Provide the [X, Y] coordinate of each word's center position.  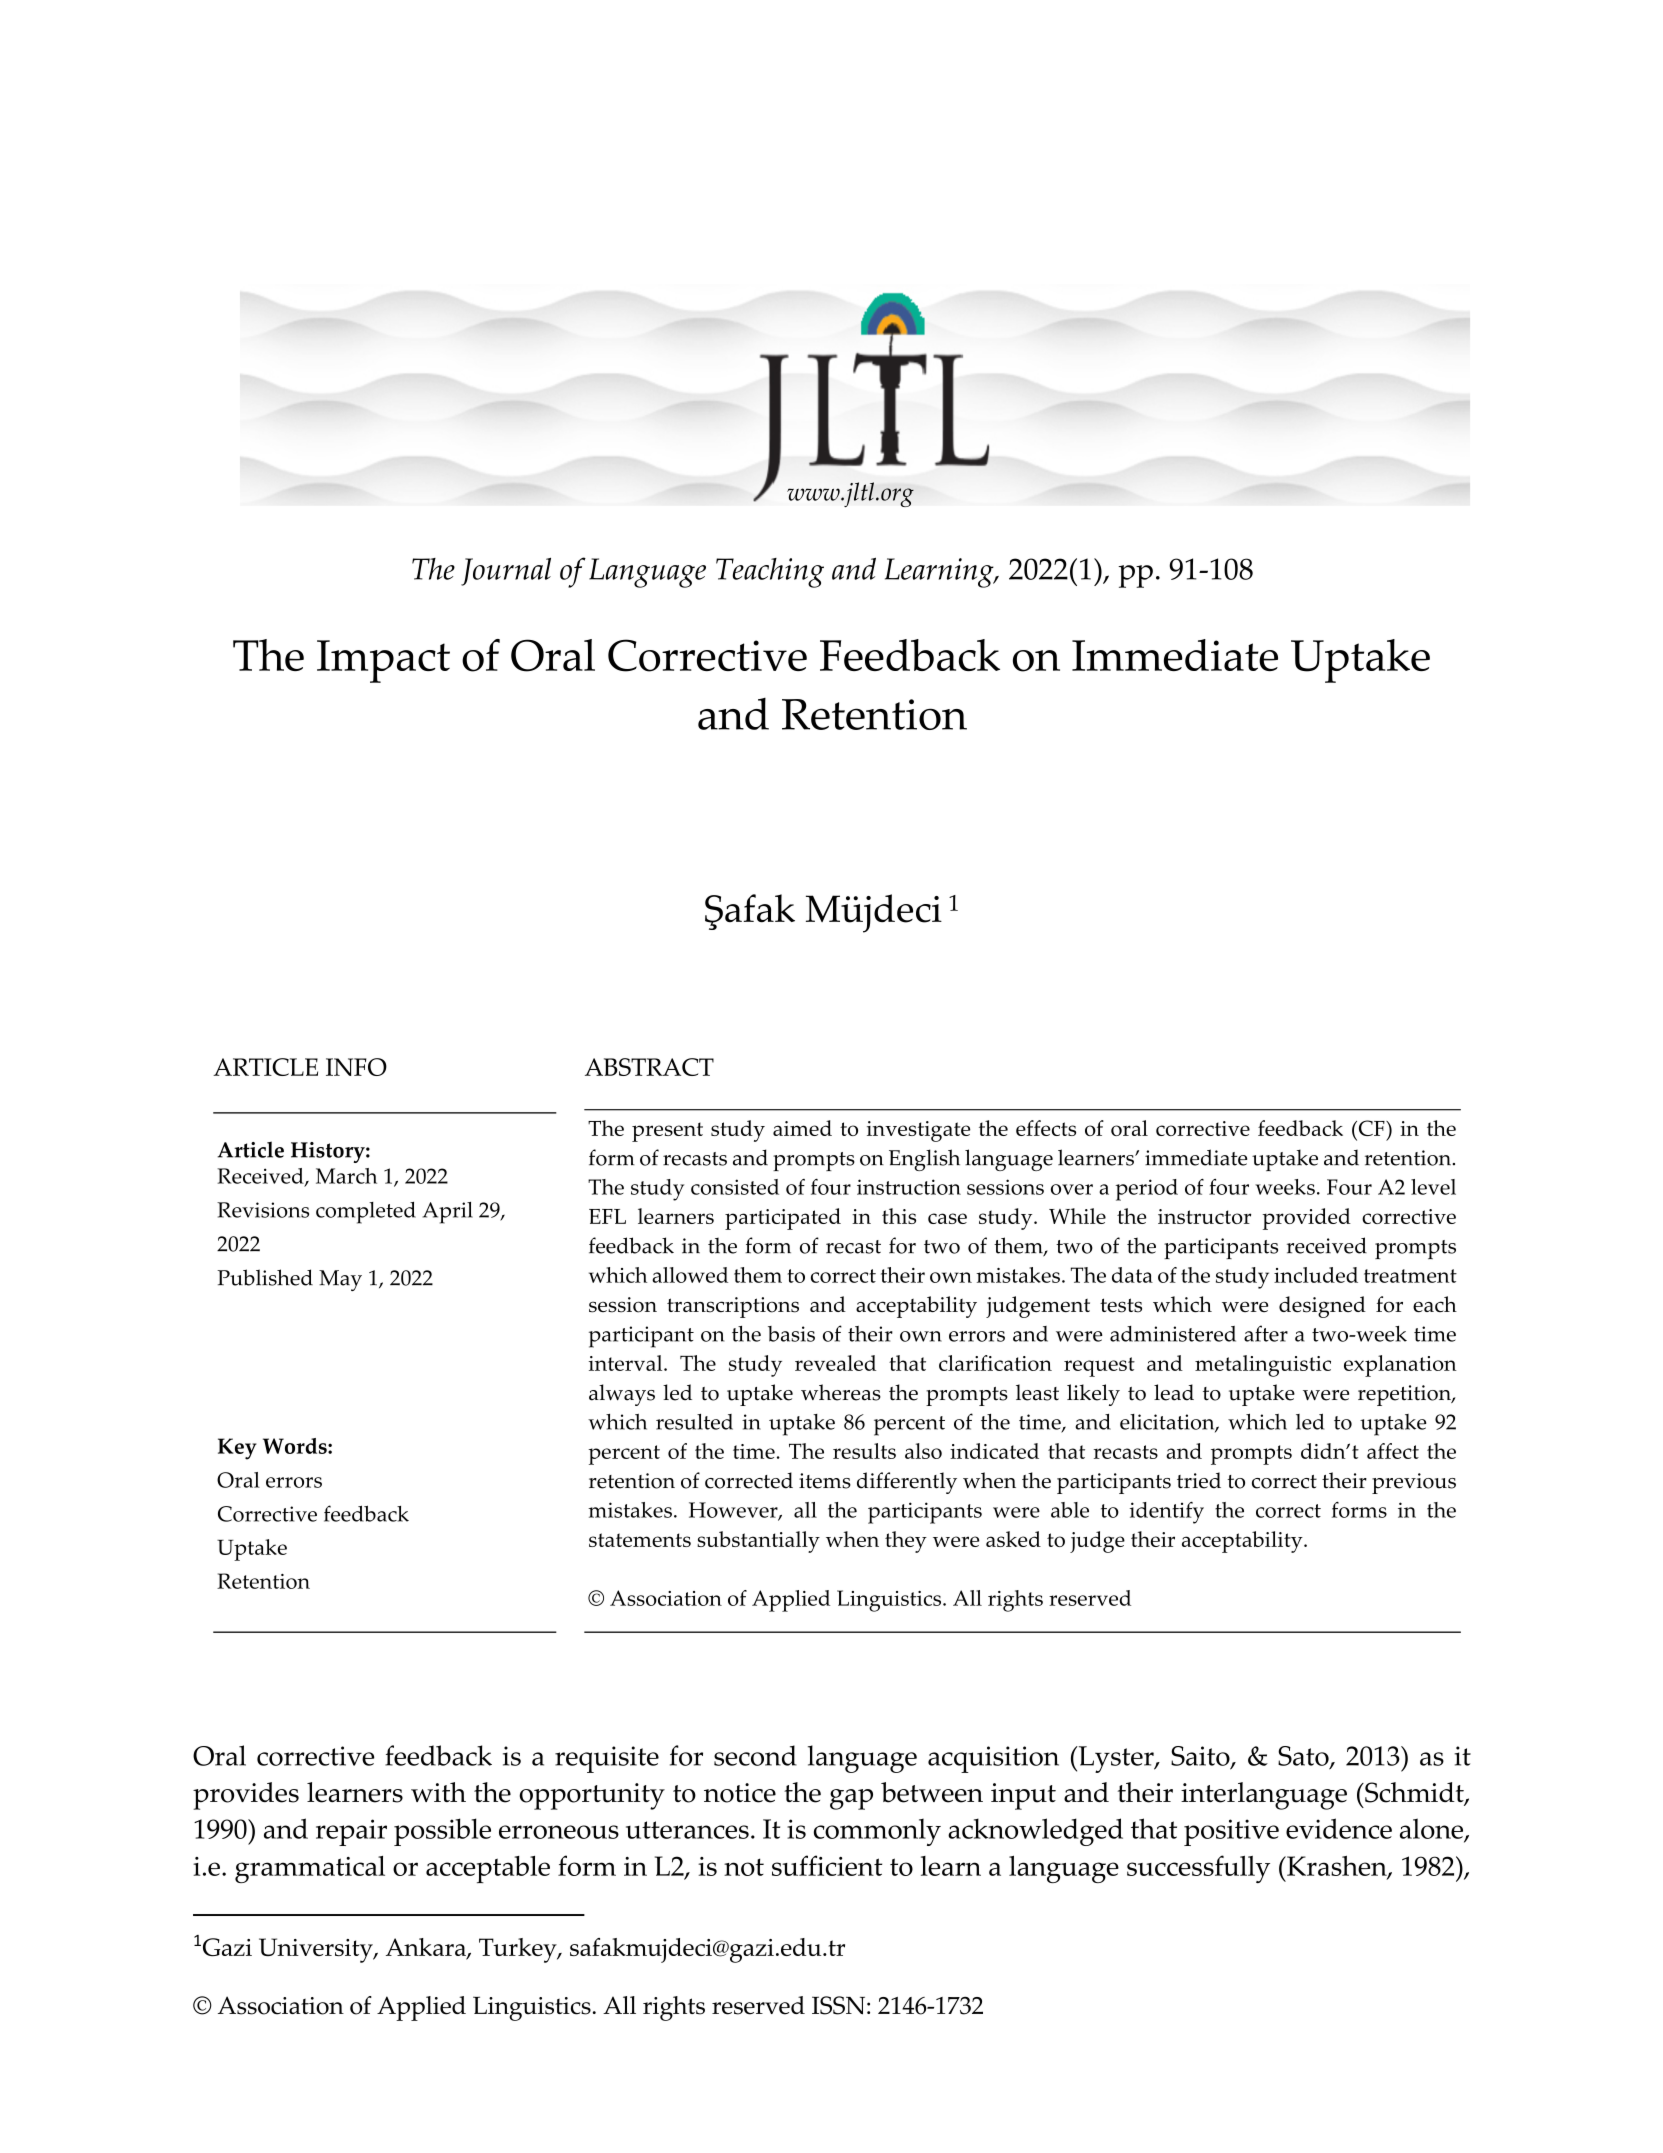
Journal [506, 572]
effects [1046, 1128]
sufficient [827, 1865]
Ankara [427, 1948]
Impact [383, 661]
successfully [1198, 1869]
